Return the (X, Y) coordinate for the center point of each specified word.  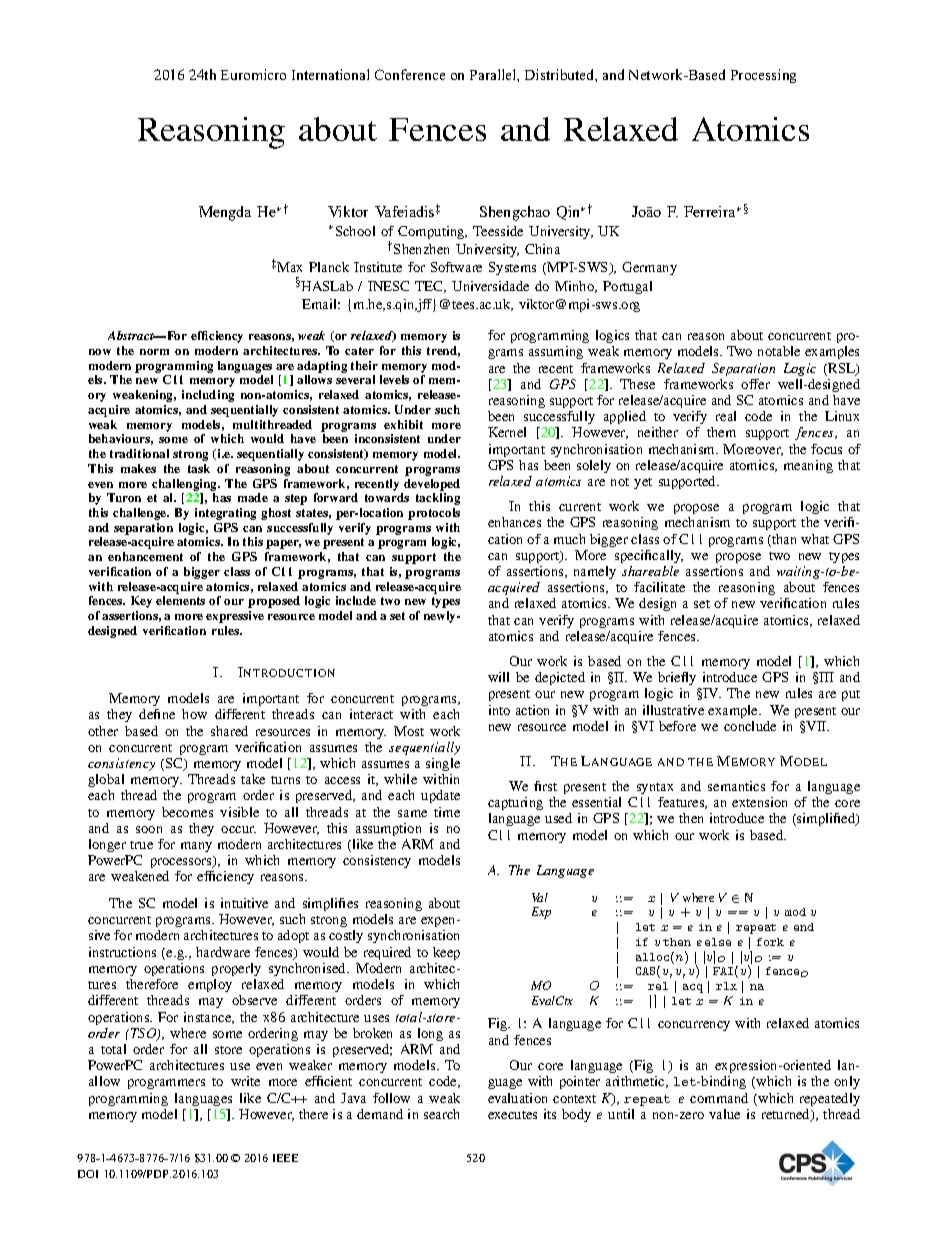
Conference (410, 74)
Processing (763, 76)
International (330, 74)
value (724, 1114)
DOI (88, 1174)
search (441, 1114)
